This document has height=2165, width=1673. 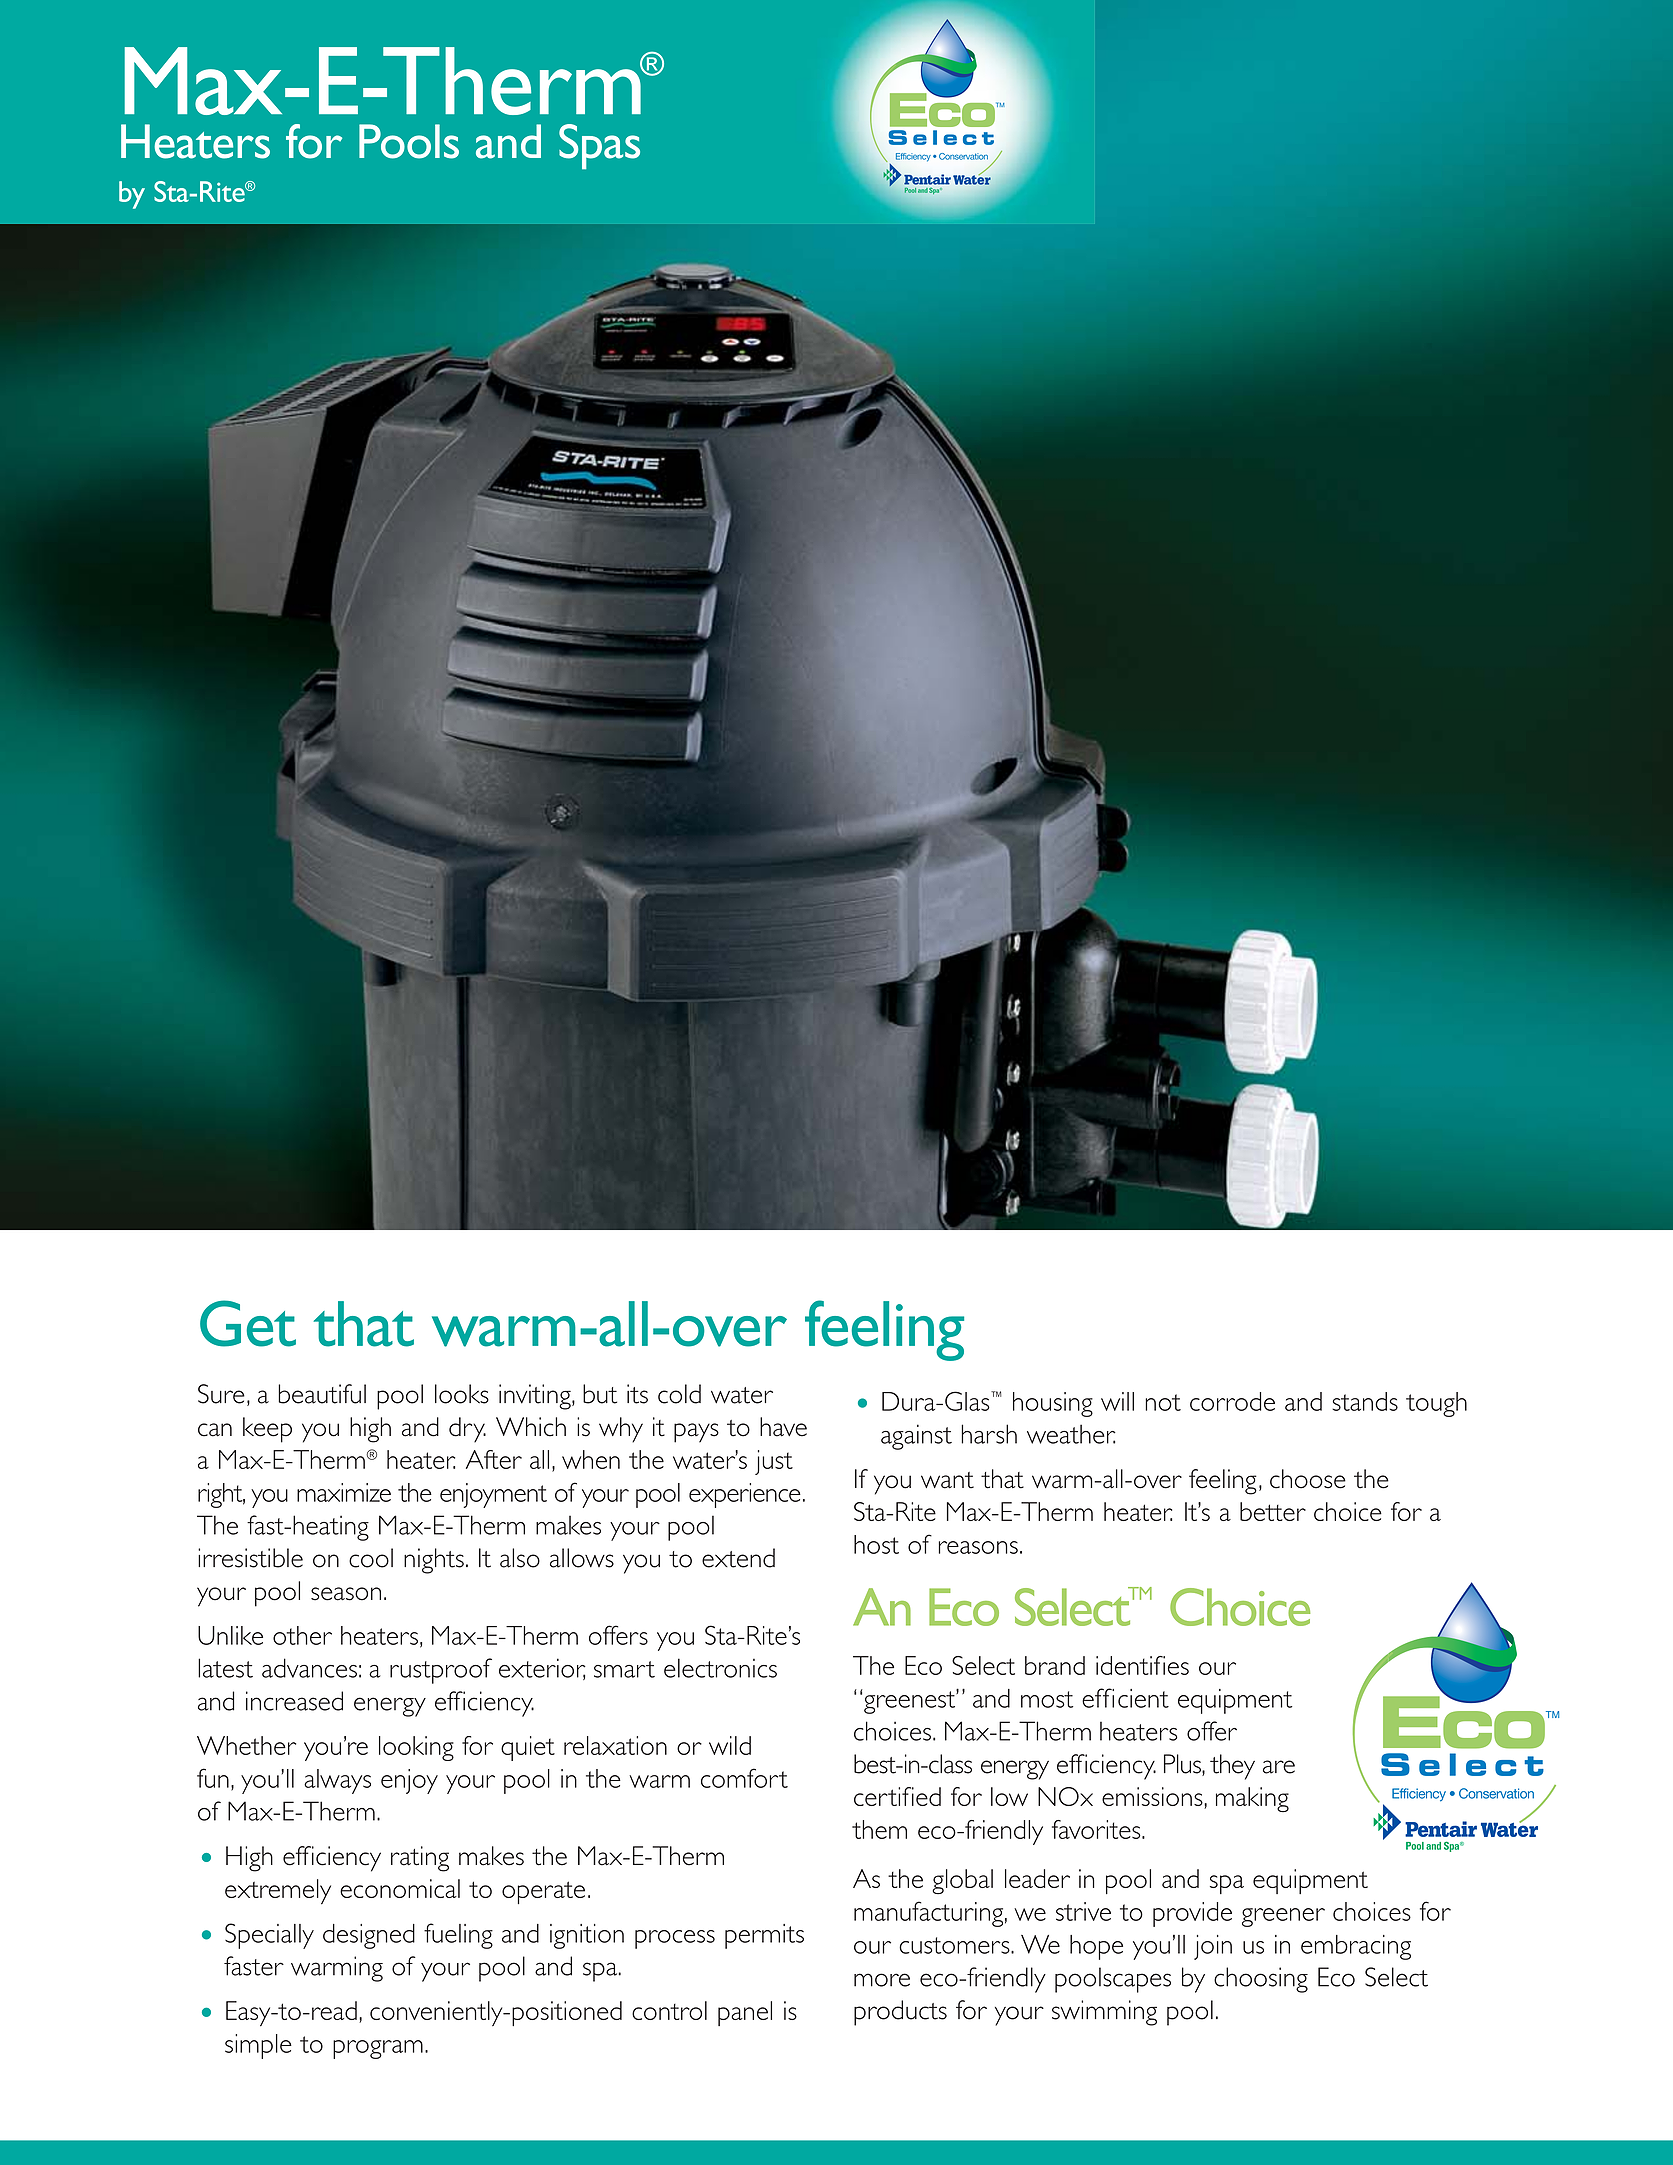 I want to click on but, so click(x=600, y=1394).
